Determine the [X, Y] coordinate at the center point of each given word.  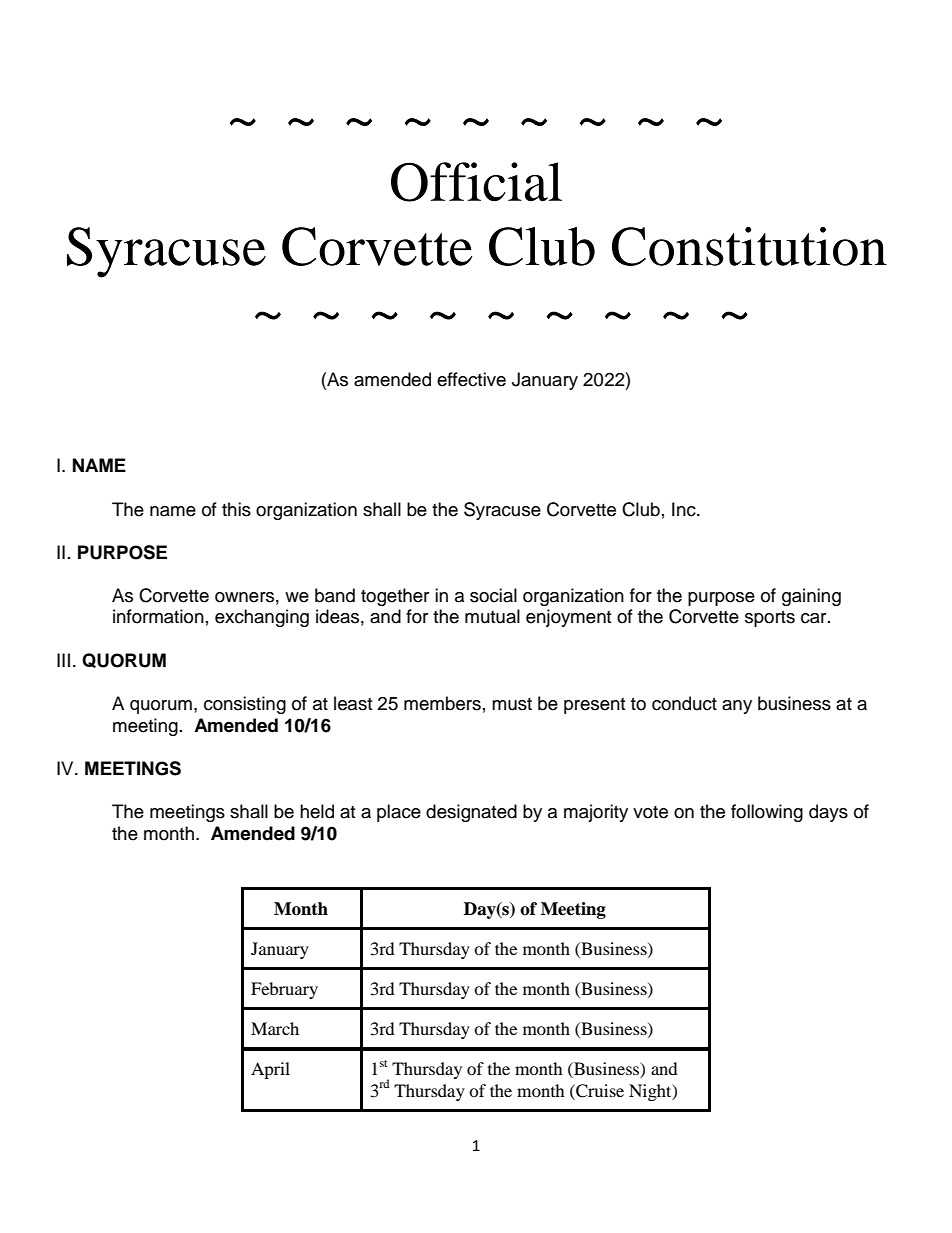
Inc [685, 509]
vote [650, 812]
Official [476, 182]
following [767, 813]
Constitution [749, 246]
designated [471, 813]
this [236, 509]
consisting [245, 705]
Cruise [599, 1091]
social [493, 595]
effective [471, 379]
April [270, 1070]
